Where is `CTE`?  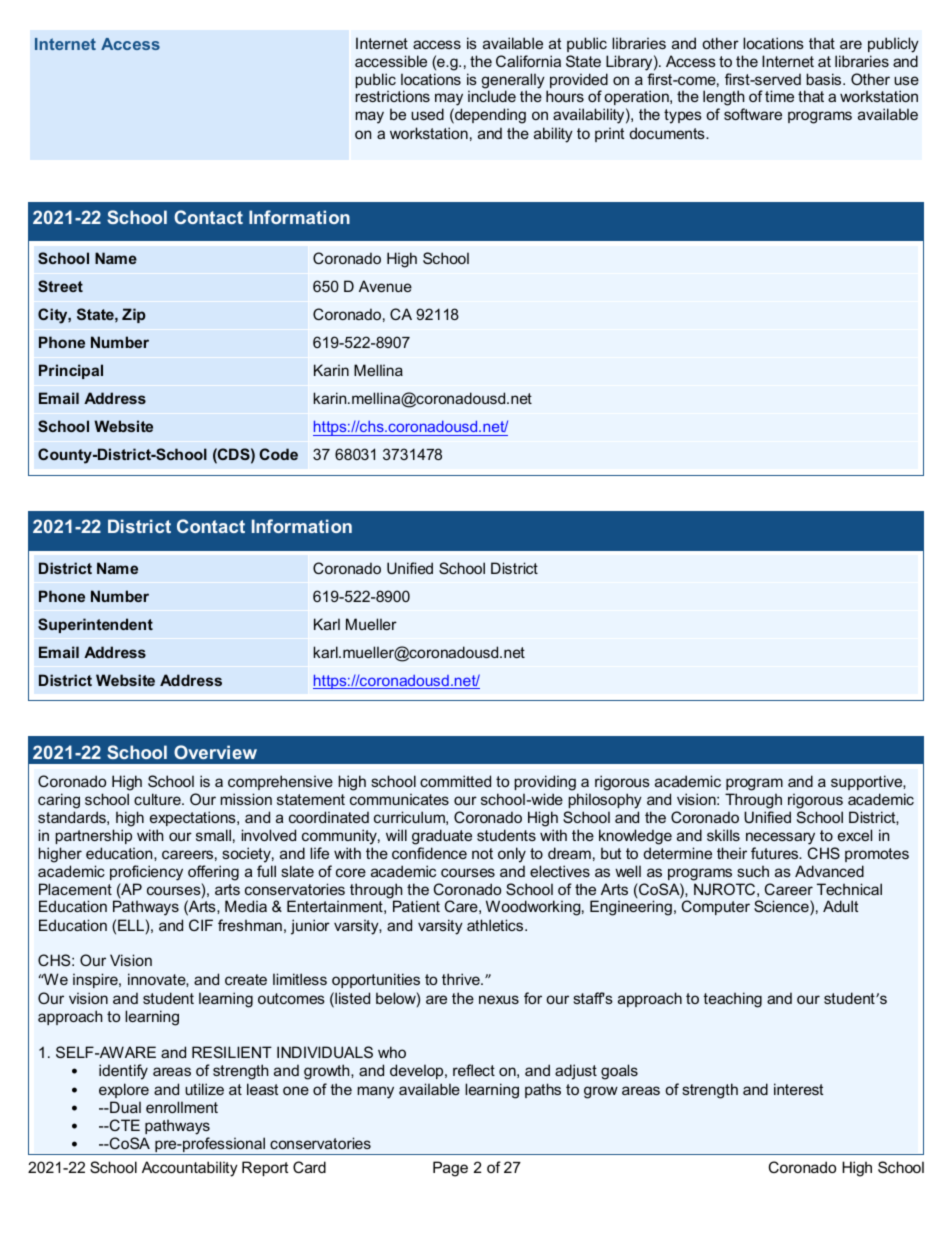
CTE is located at coordinates (123, 1125).
